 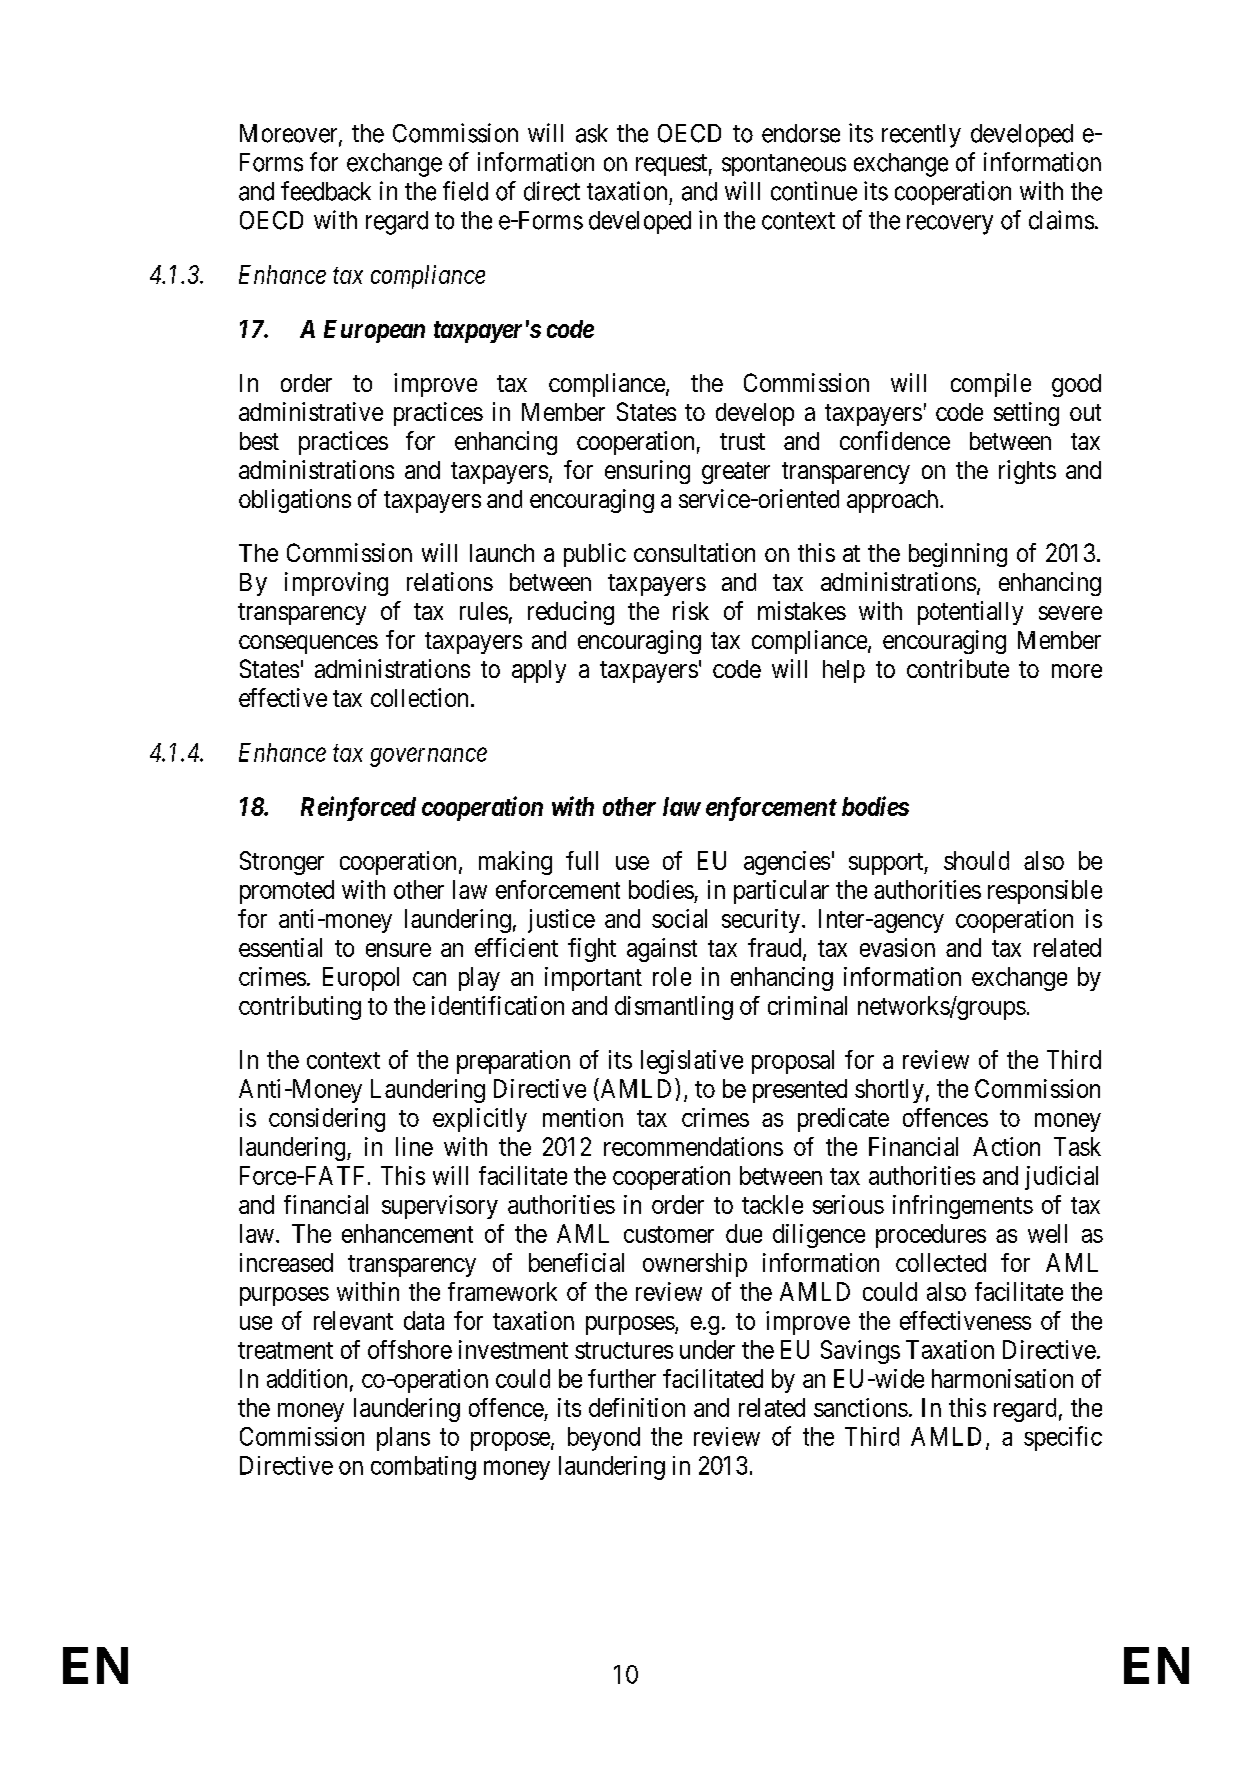 What do you see at coordinates (637, 1407) in the document?
I see `definition` at bounding box center [637, 1407].
